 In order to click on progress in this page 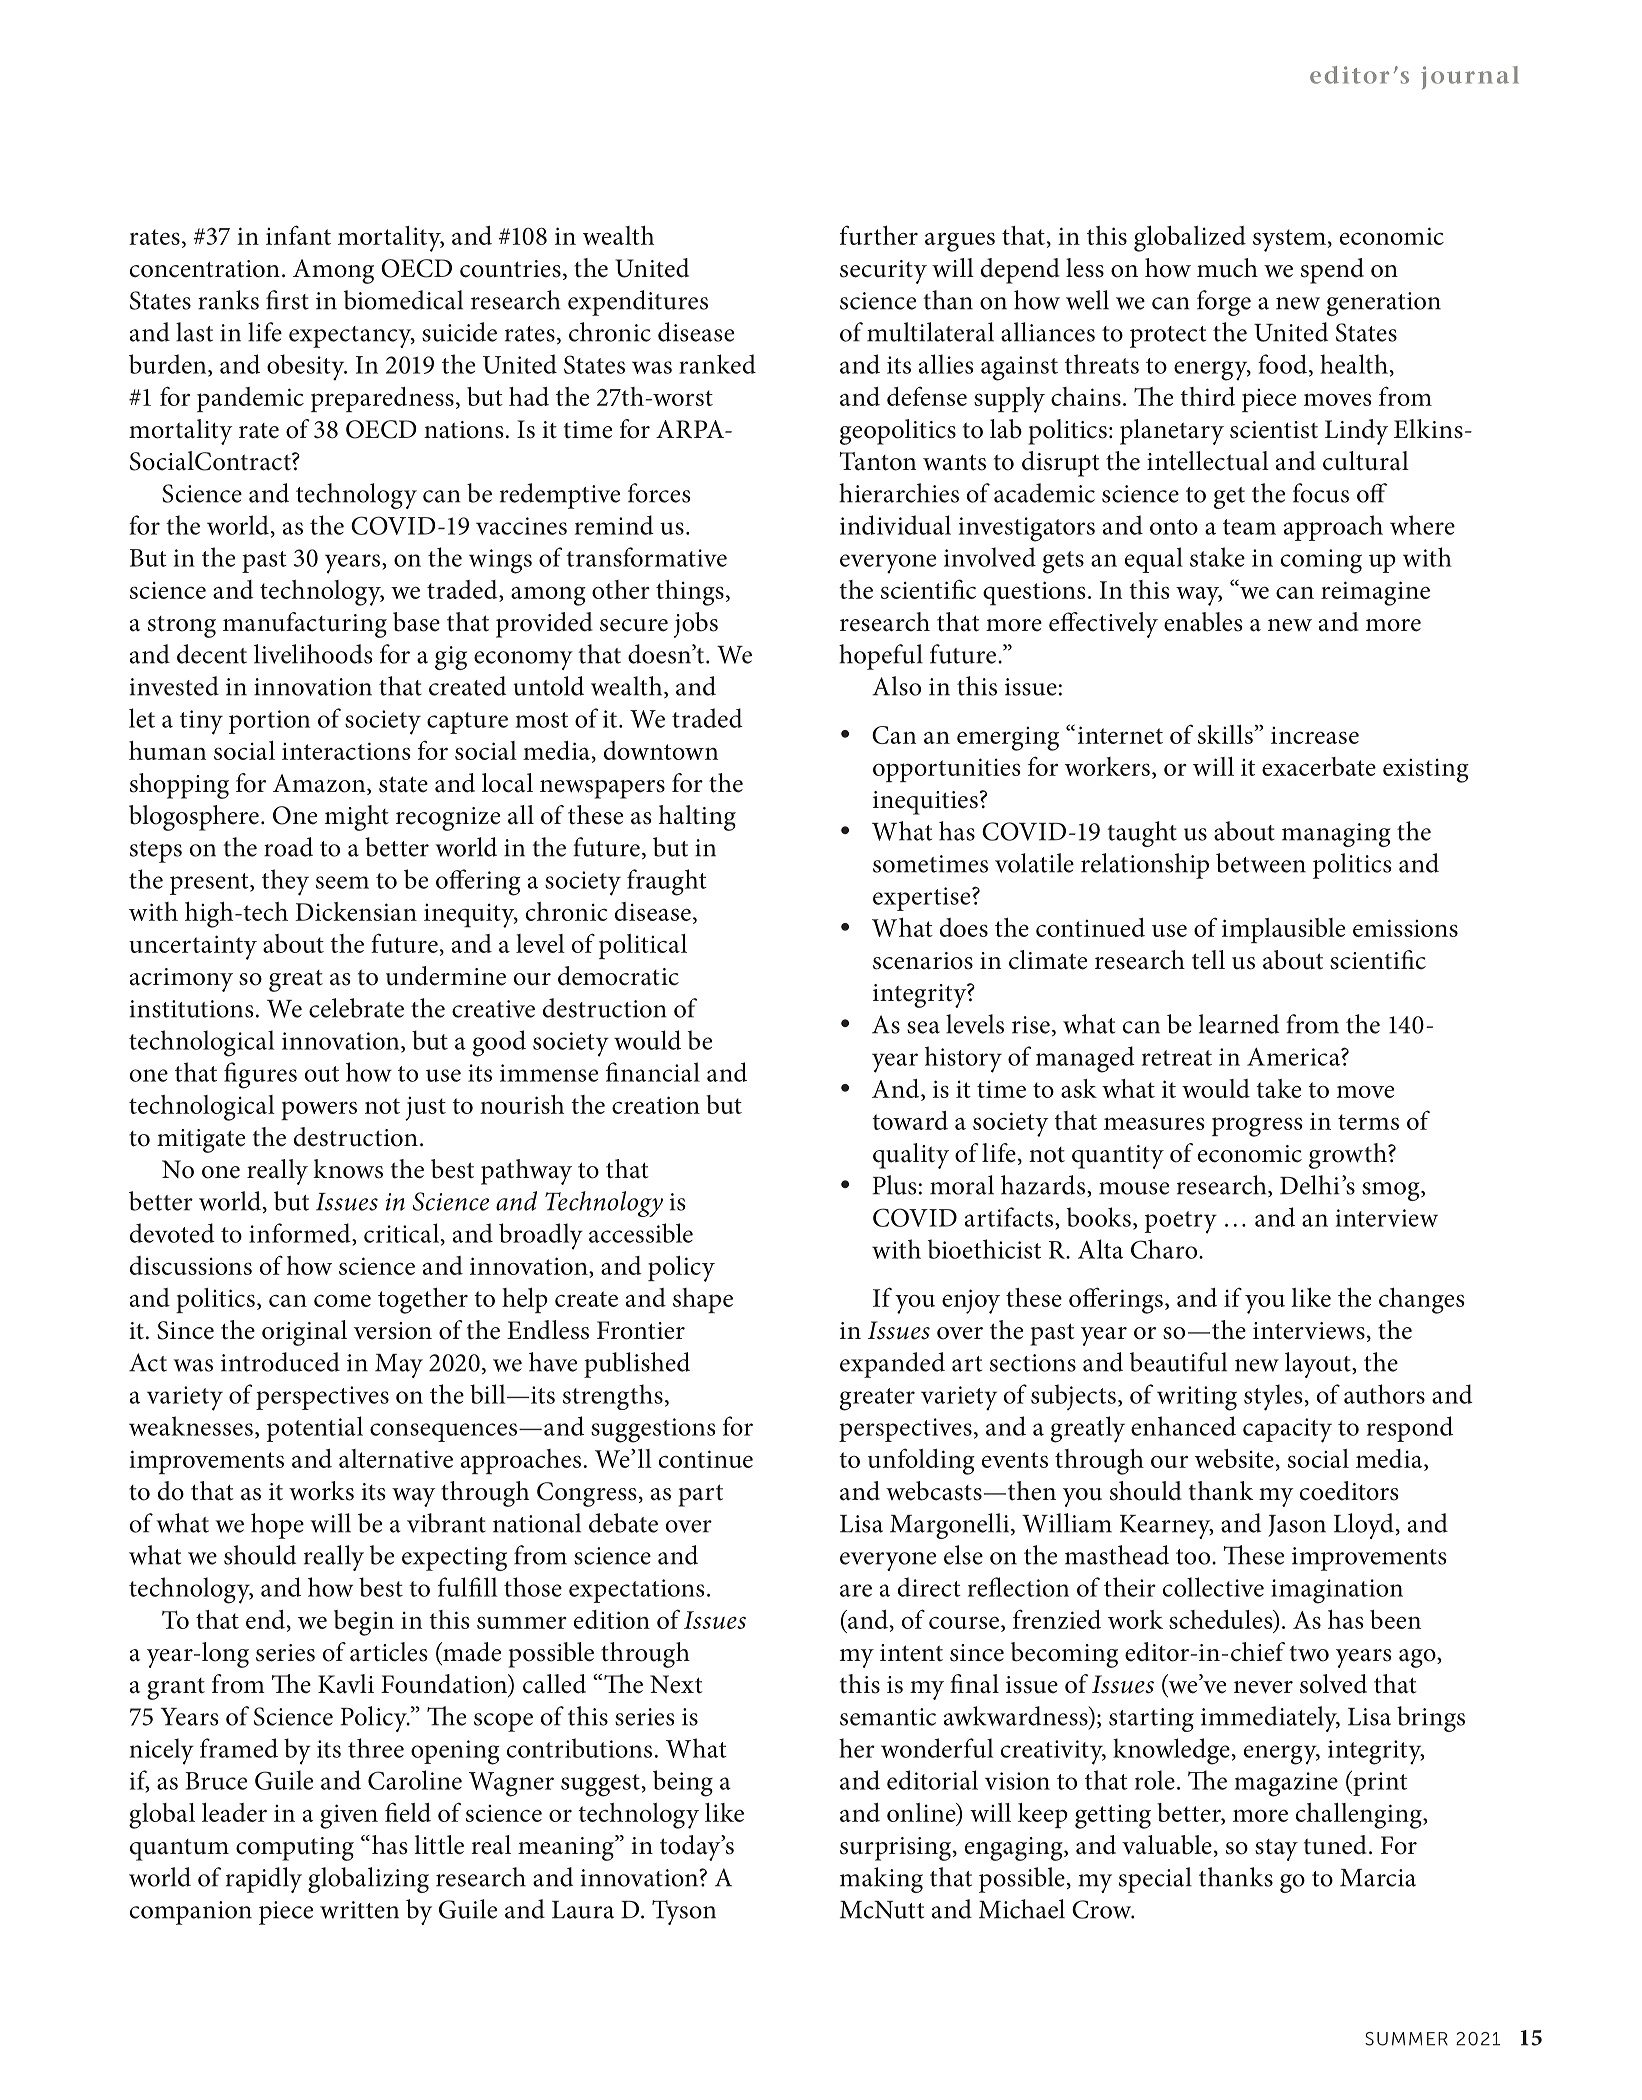, I will do `click(1257, 1127)`.
